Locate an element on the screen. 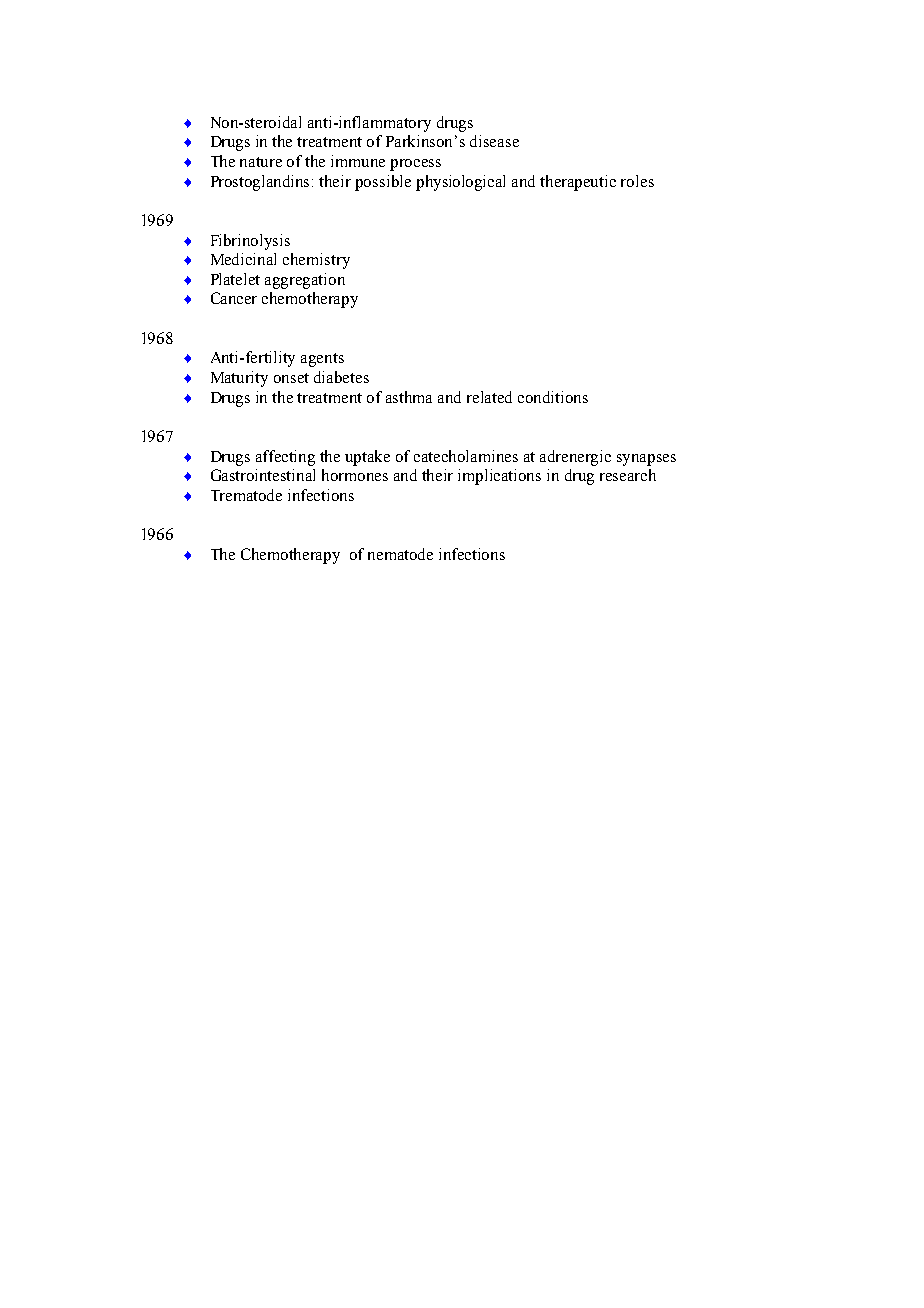  nature is located at coordinates (261, 162).
